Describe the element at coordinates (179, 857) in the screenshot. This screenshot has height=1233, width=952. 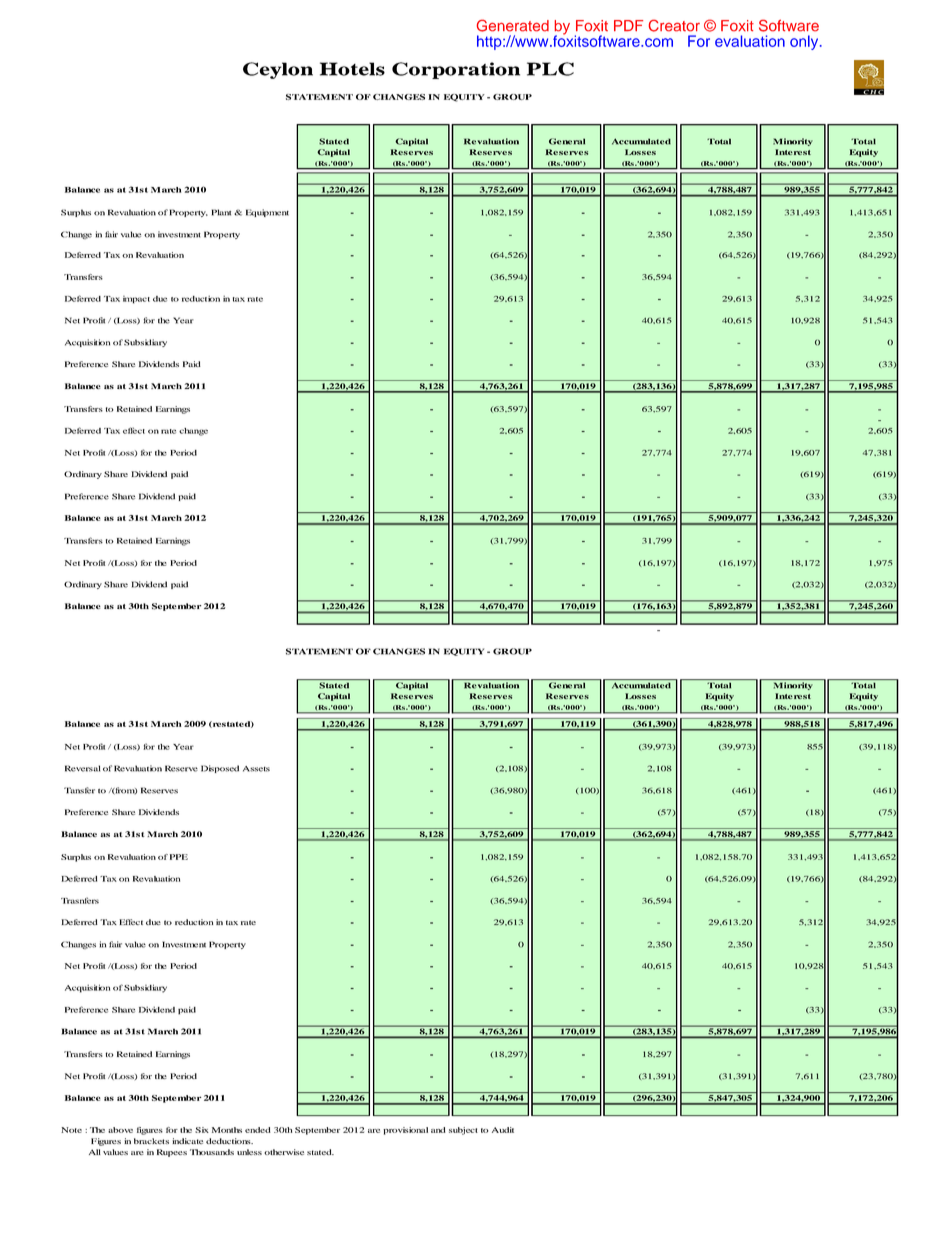
I see `PPE` at that location.
